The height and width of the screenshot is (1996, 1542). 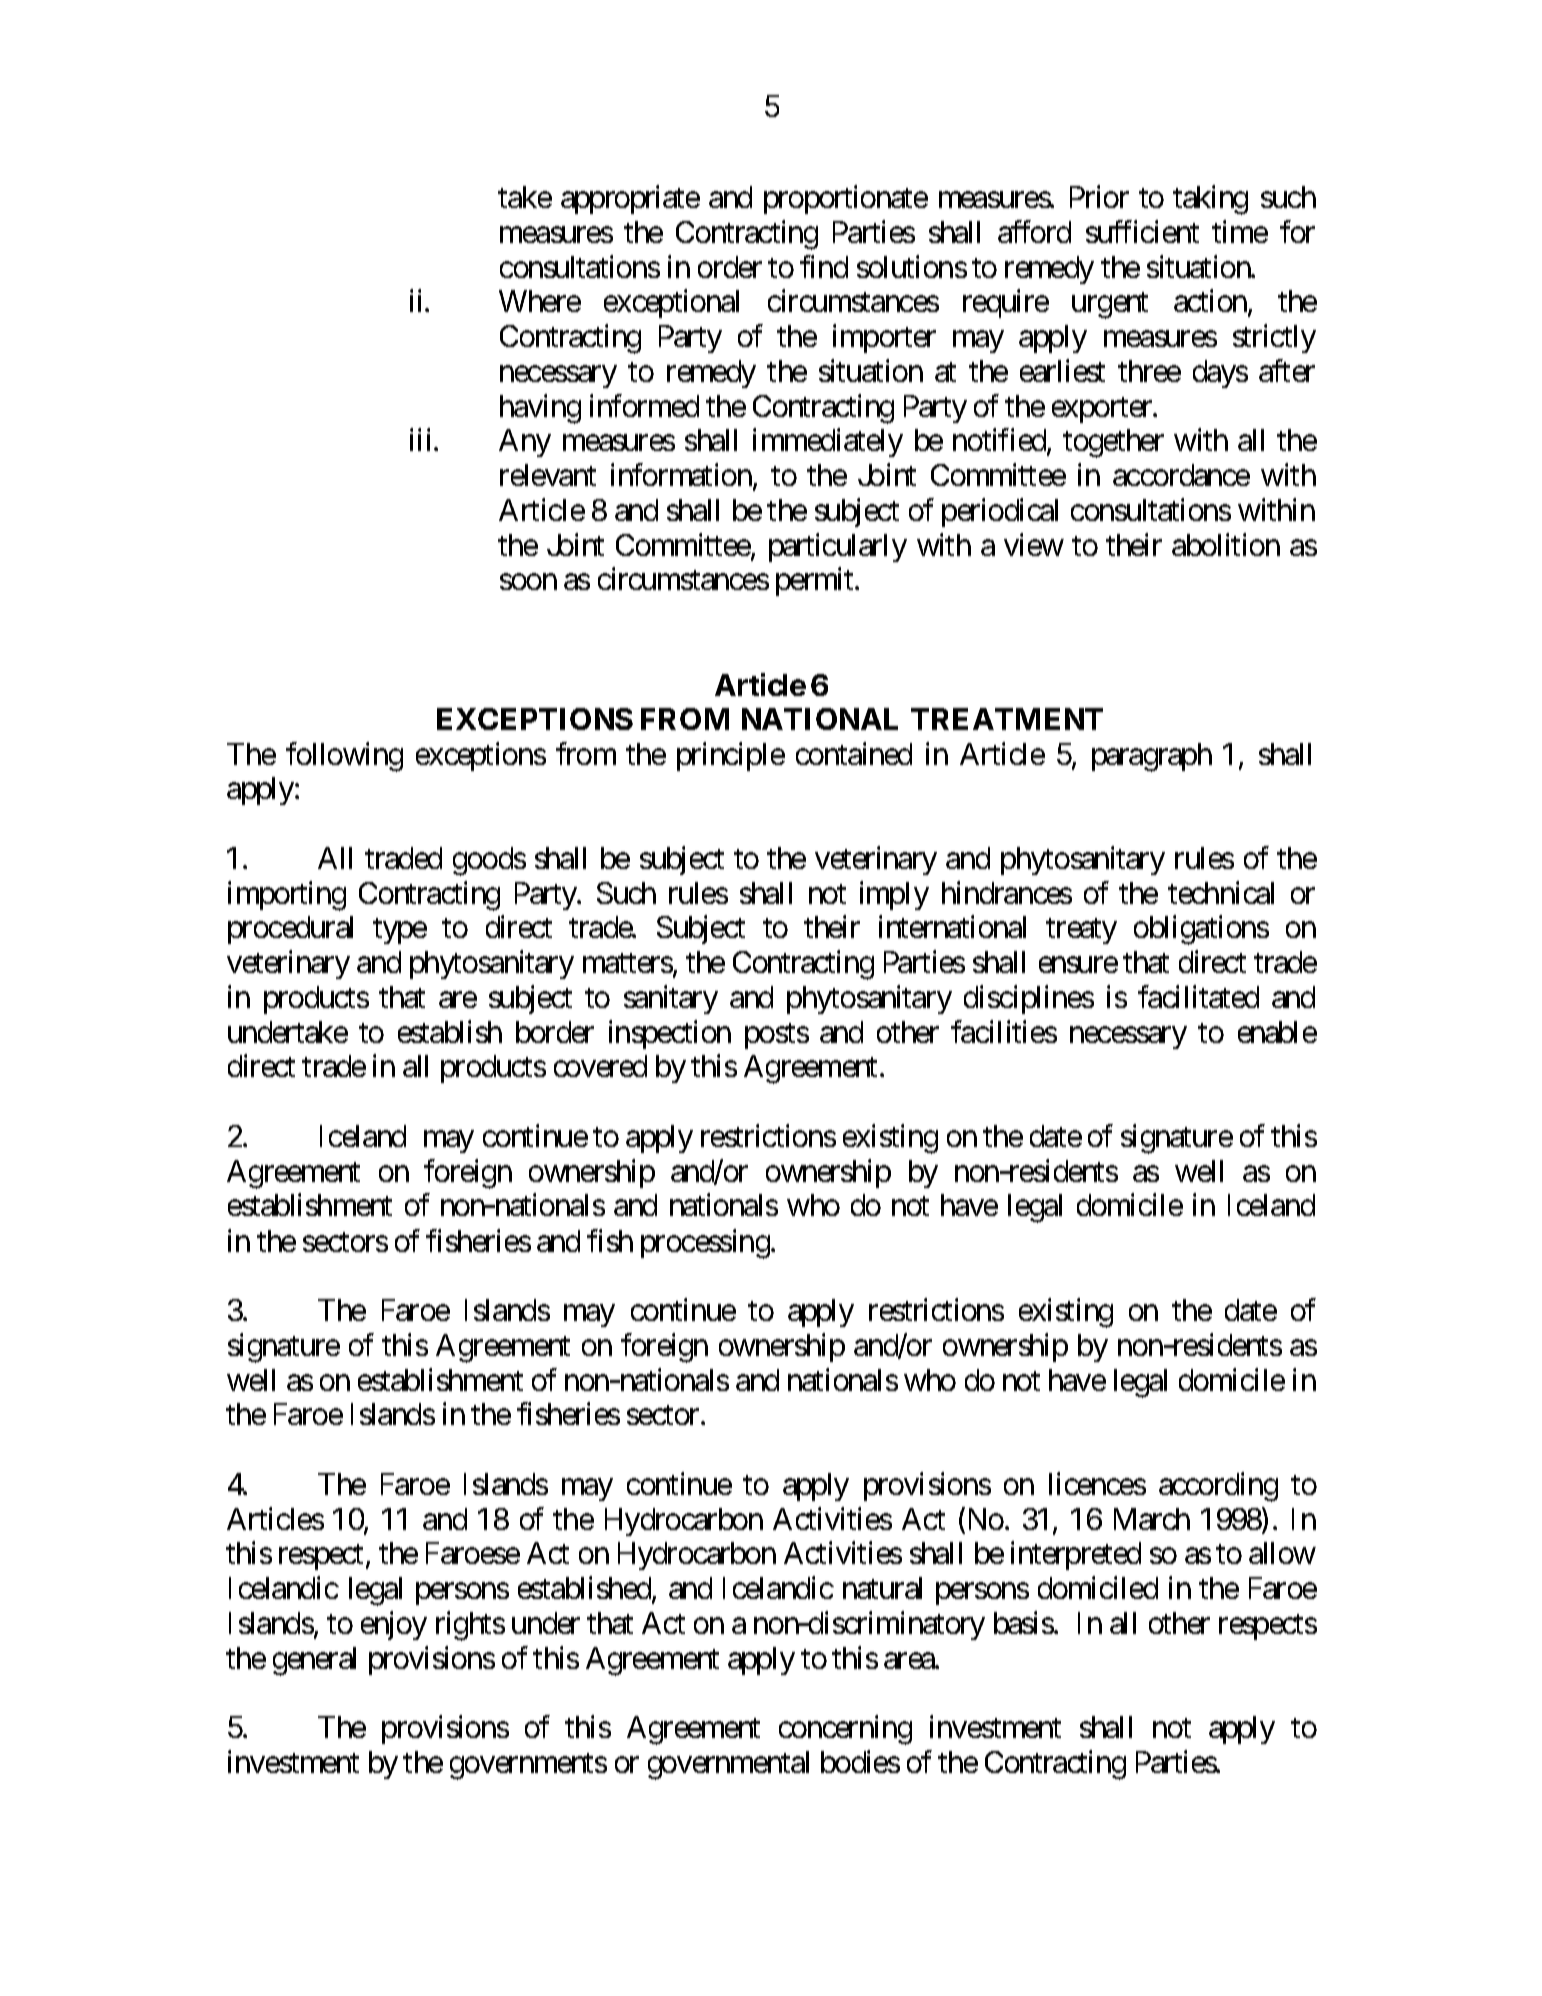 What do you see at coordinates (540, 409) in the screenshot?
I see `having` at bounding box center [540, 409].
